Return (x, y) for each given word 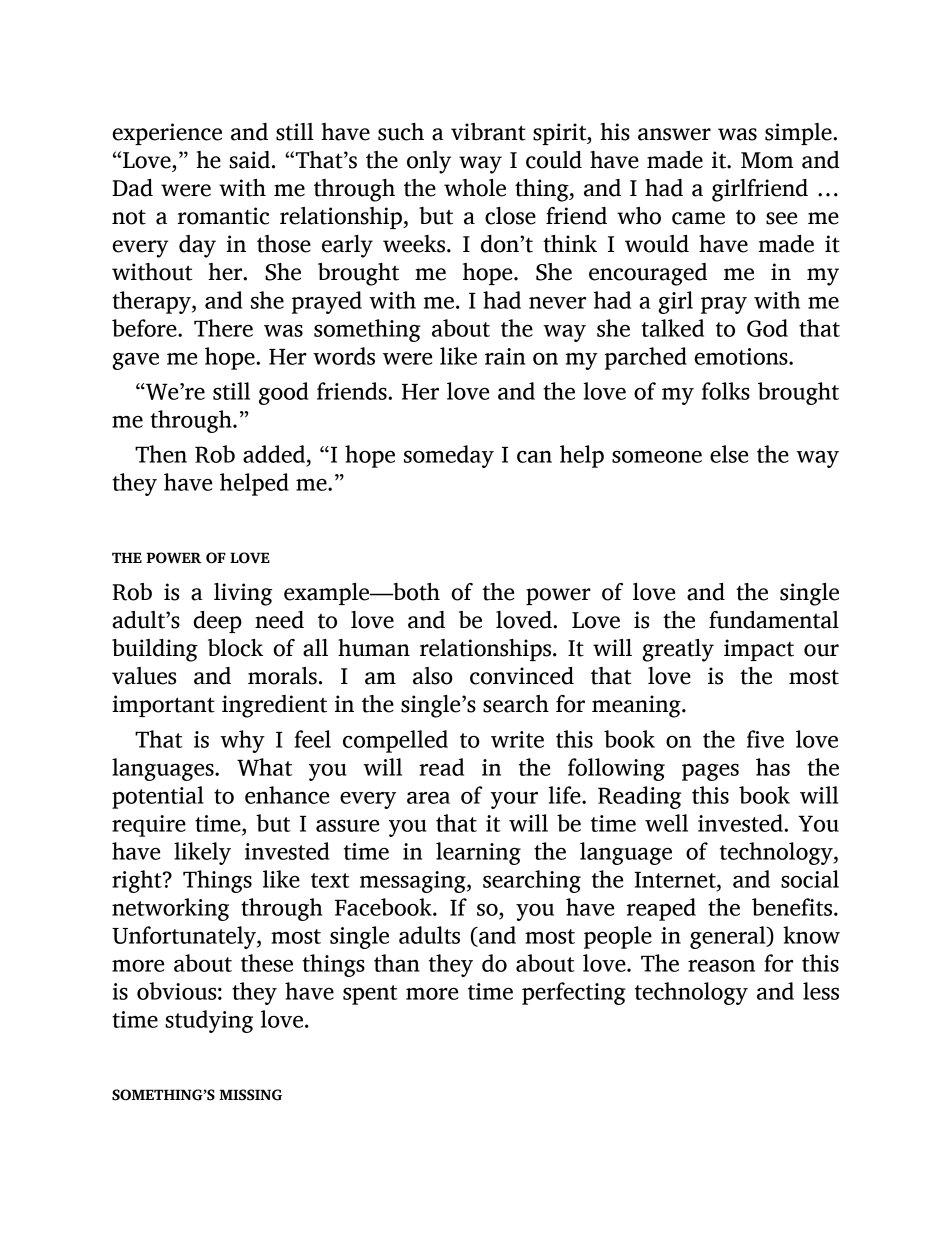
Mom (767, 160)
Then (161, 454)
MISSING (250, 1095)
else (729, 454)
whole (475, 188)
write (517, 739)
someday (449, 456)
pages (710, 772)
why (242, 741)
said (249, 160)
